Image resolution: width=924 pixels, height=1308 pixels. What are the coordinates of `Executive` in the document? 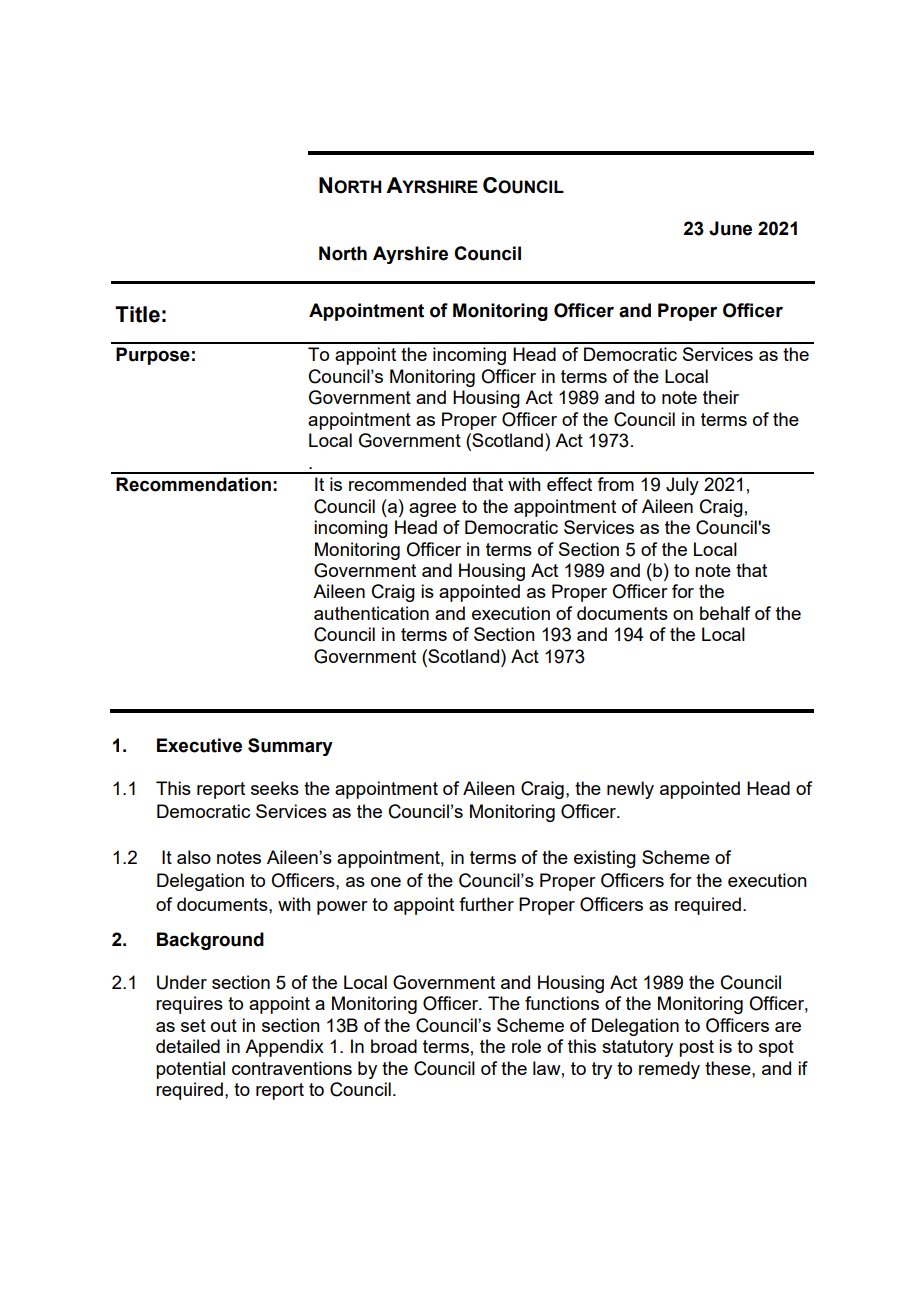 It's located at (199, 745).
